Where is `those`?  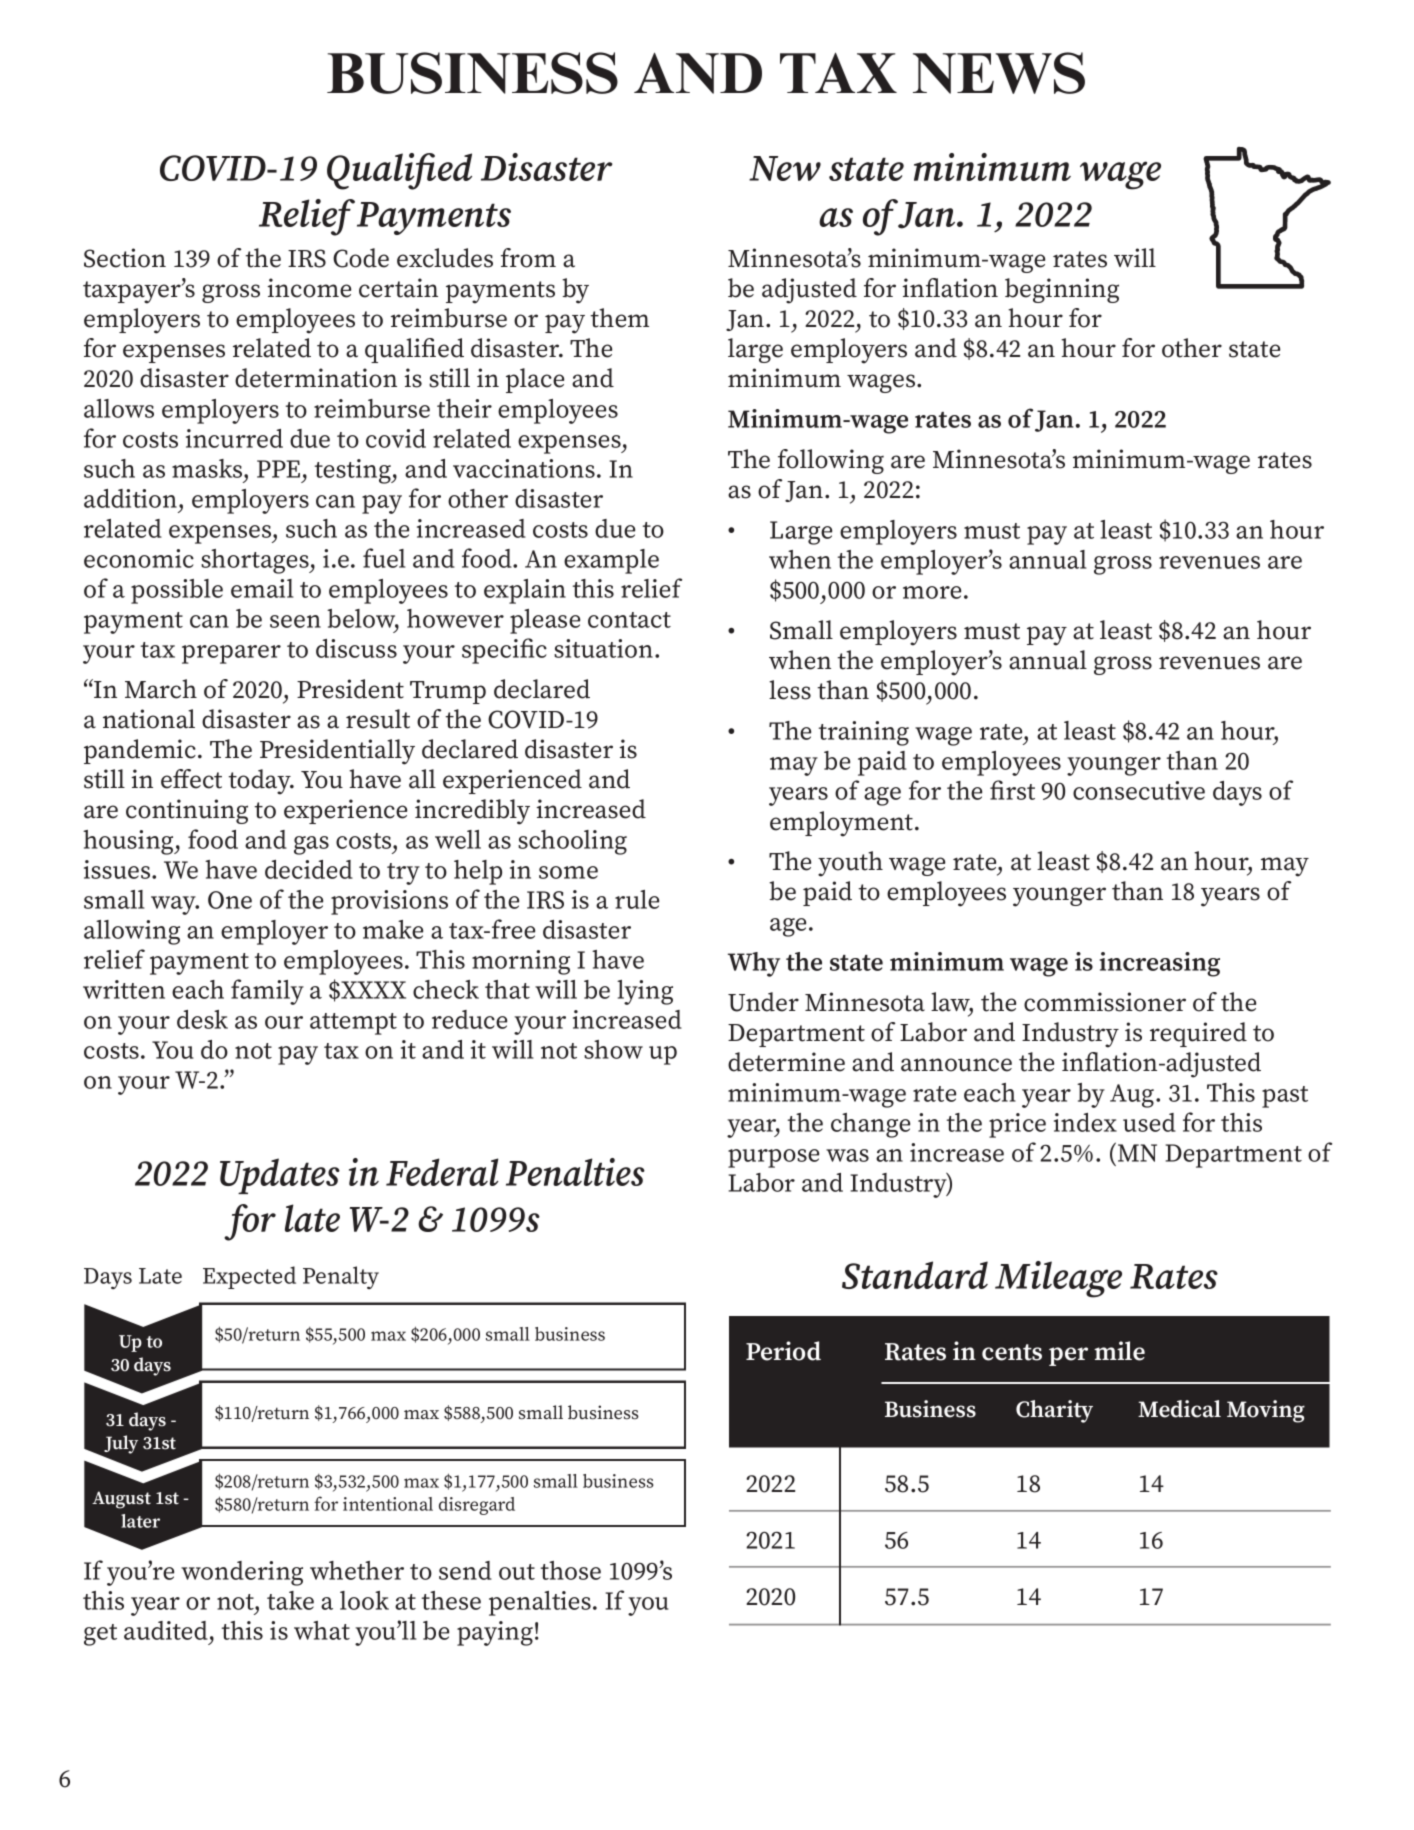 those is located at coordinates (571, 1570).
